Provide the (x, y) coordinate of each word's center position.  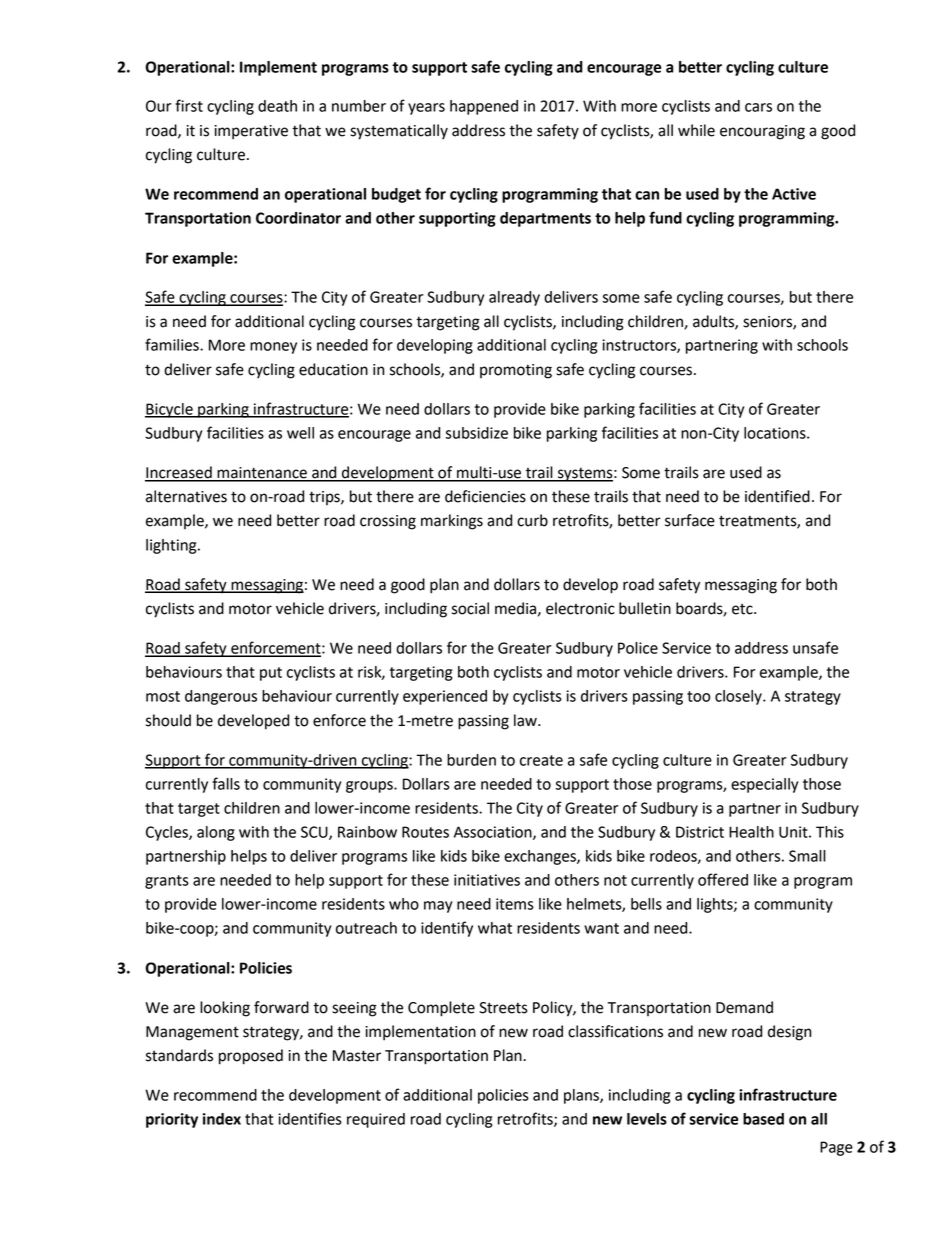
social (470, 608)
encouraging (762, 132)
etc (743, 609)
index (222, 1119)
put (271, 674)
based (763, 1119)
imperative (251, 132)
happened (484, 107)
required (376, 1120)
